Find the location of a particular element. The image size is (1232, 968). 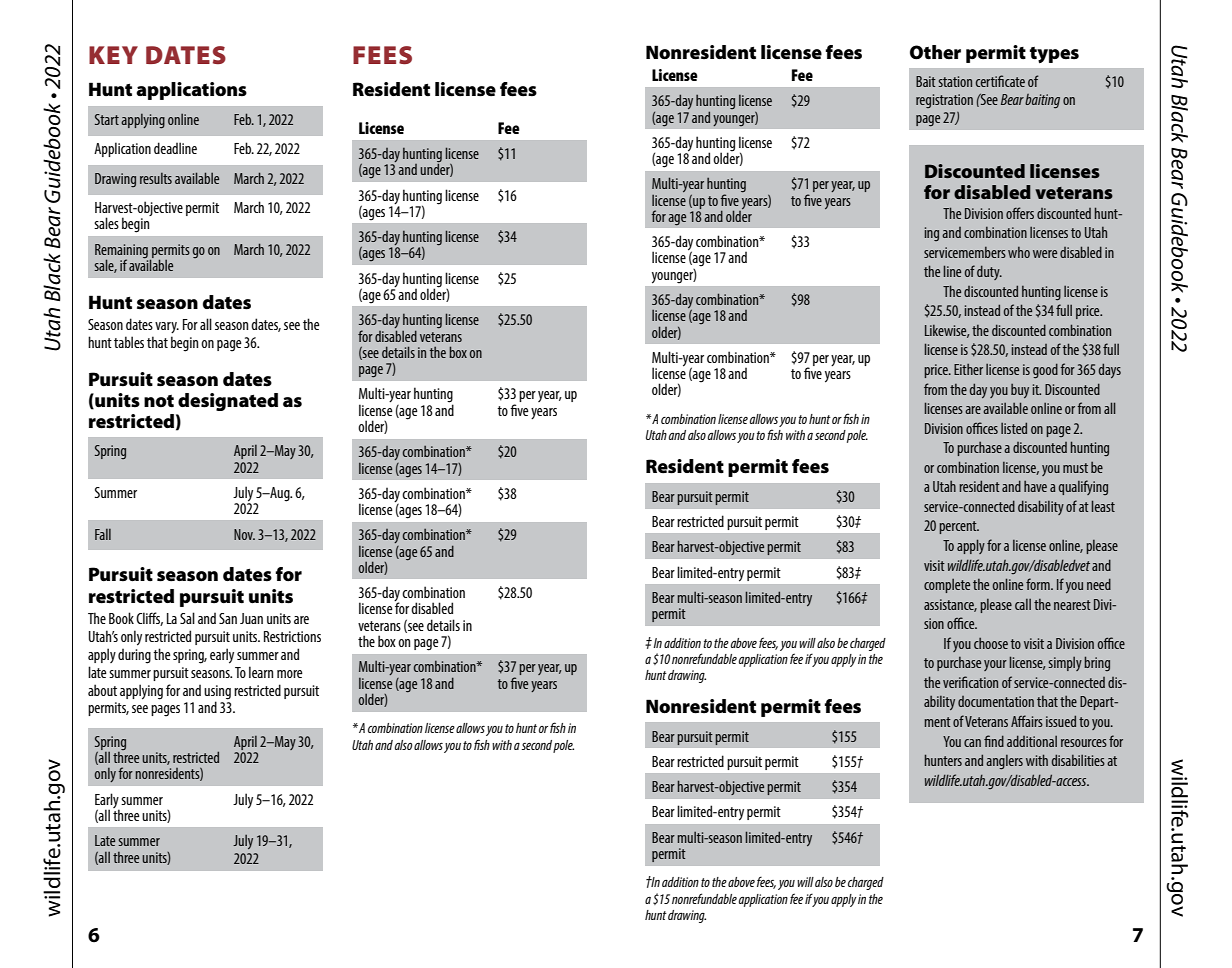

Either is located at coordinates (968, 369).
